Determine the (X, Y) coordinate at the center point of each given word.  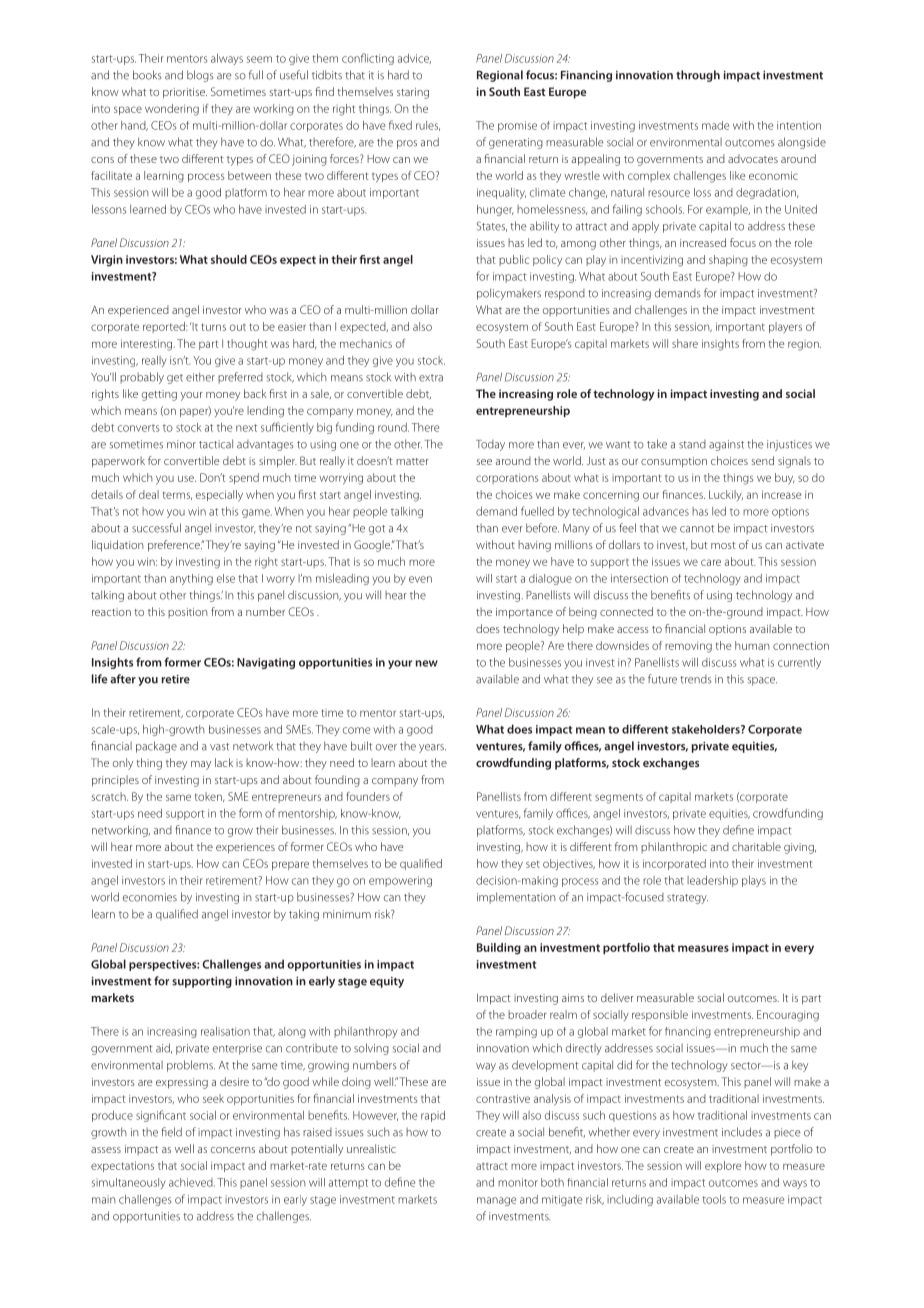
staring (413, 93)
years (432, 748)
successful (156, 528)
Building (499, 949)
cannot (697, 529)
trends (696, 679)
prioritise (185, 93)
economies (150, 897)
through (698, 76)
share (685, 343)
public (514, 260)
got (377, 530)
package (156, 747)
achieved (192, 1182)
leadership (712, 881)
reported (165, 327)
